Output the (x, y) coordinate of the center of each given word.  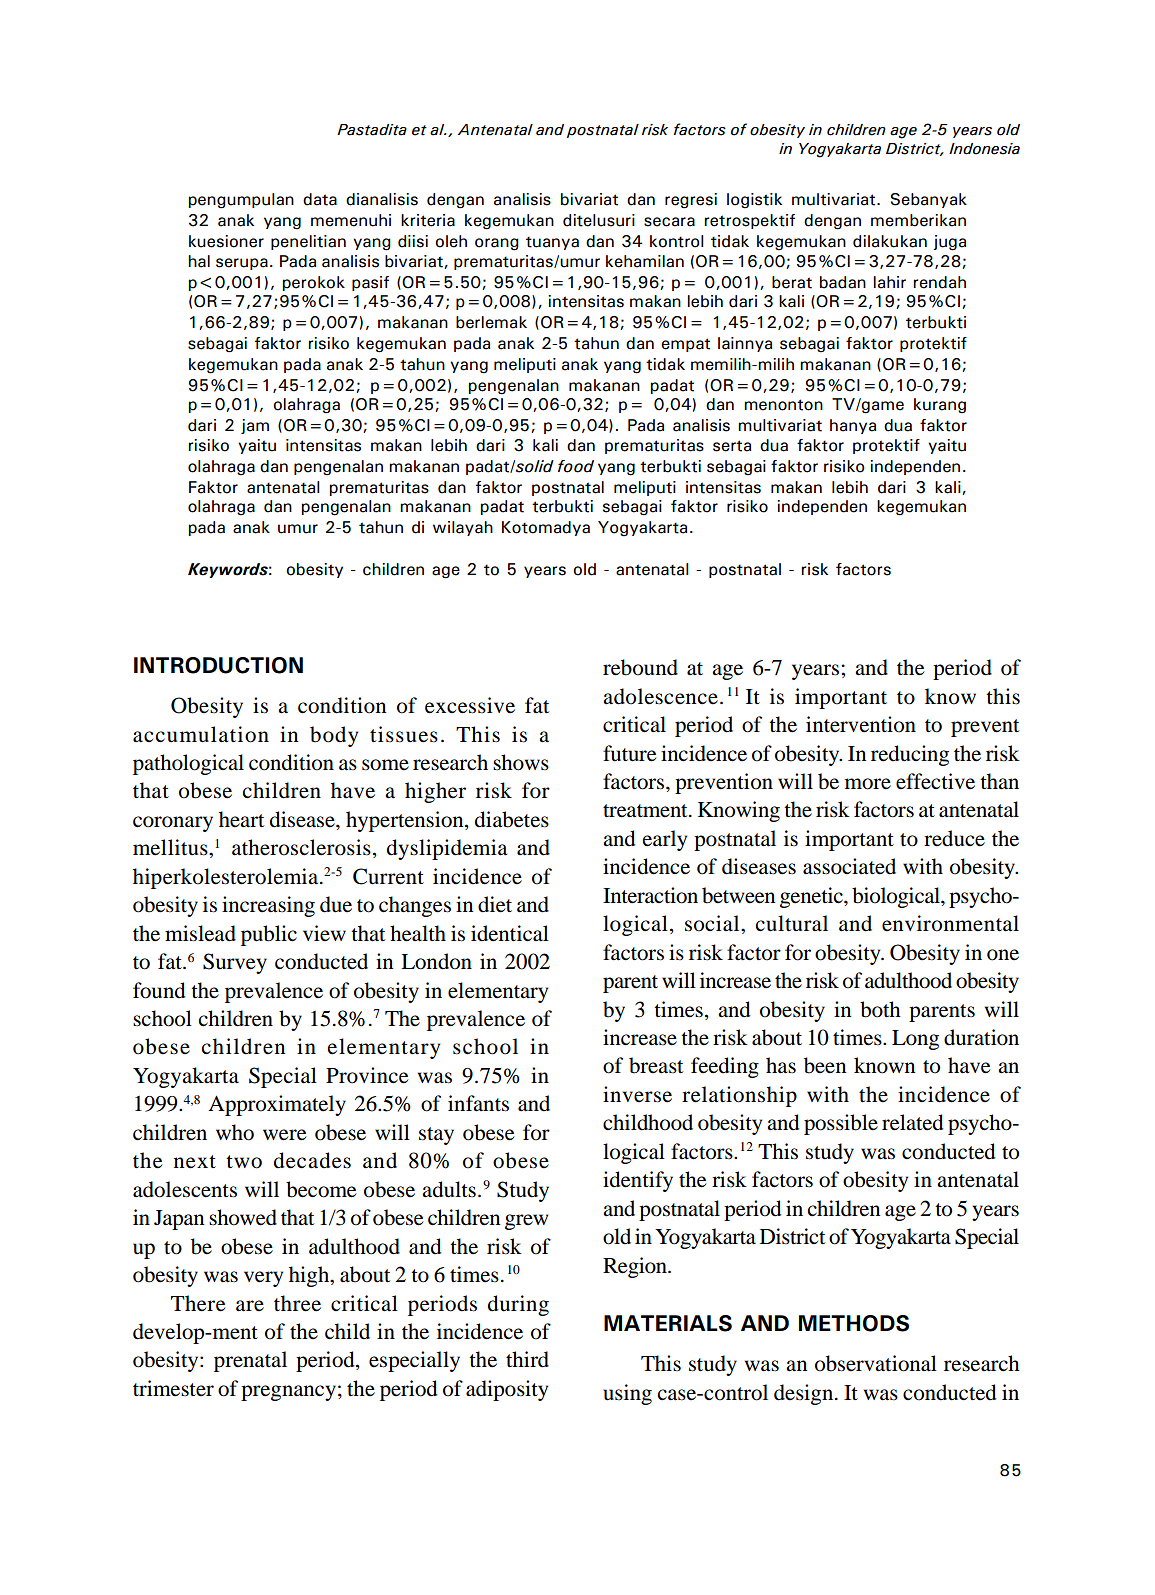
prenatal (250, 1361)
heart (241, 819)
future (629, 753)
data (320, 199)
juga (949, 243)
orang (497, 244)
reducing (910, 755)
